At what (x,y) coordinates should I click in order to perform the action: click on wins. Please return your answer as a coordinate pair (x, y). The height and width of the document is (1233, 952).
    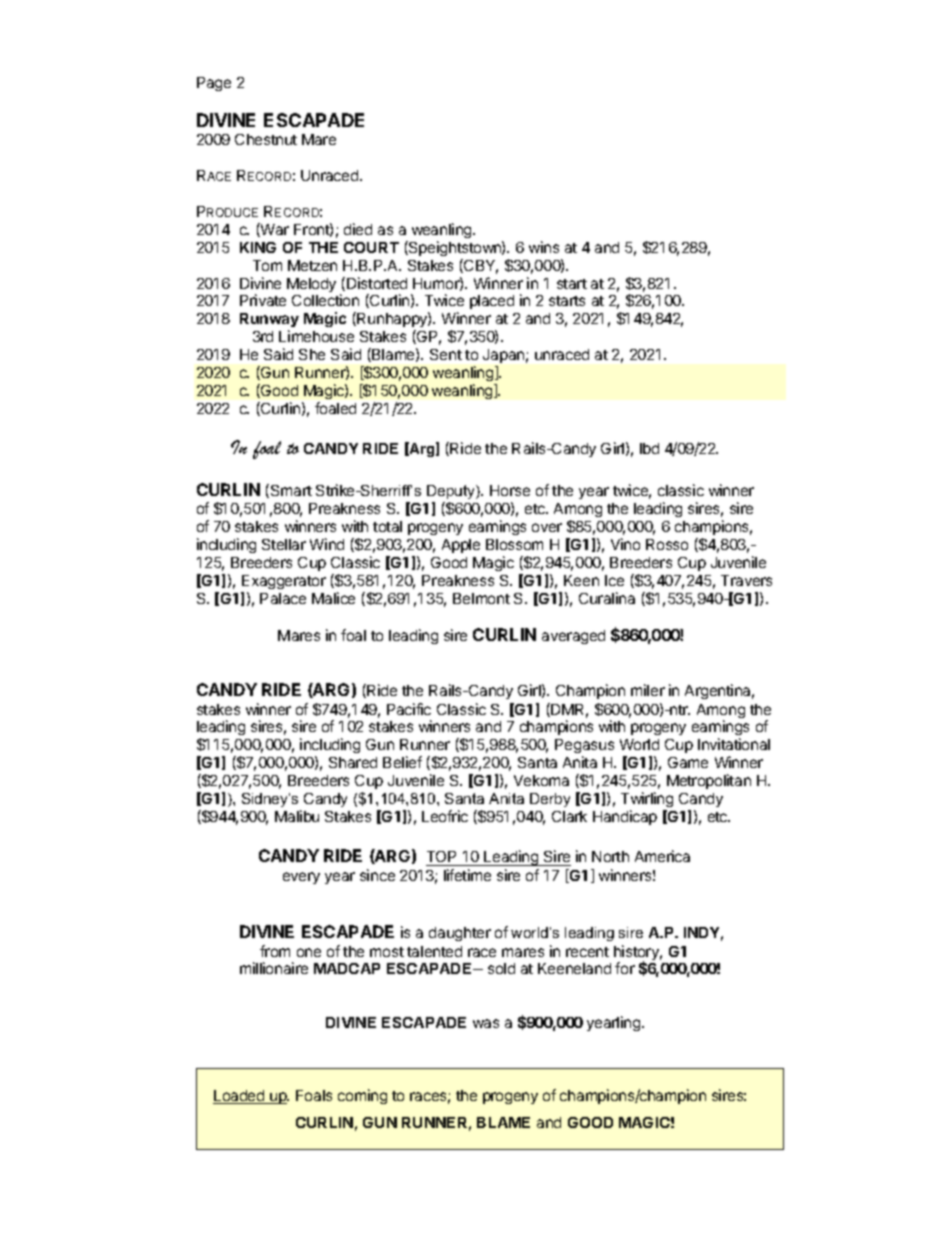
    Looking at the image, I should click on (544, 247).
